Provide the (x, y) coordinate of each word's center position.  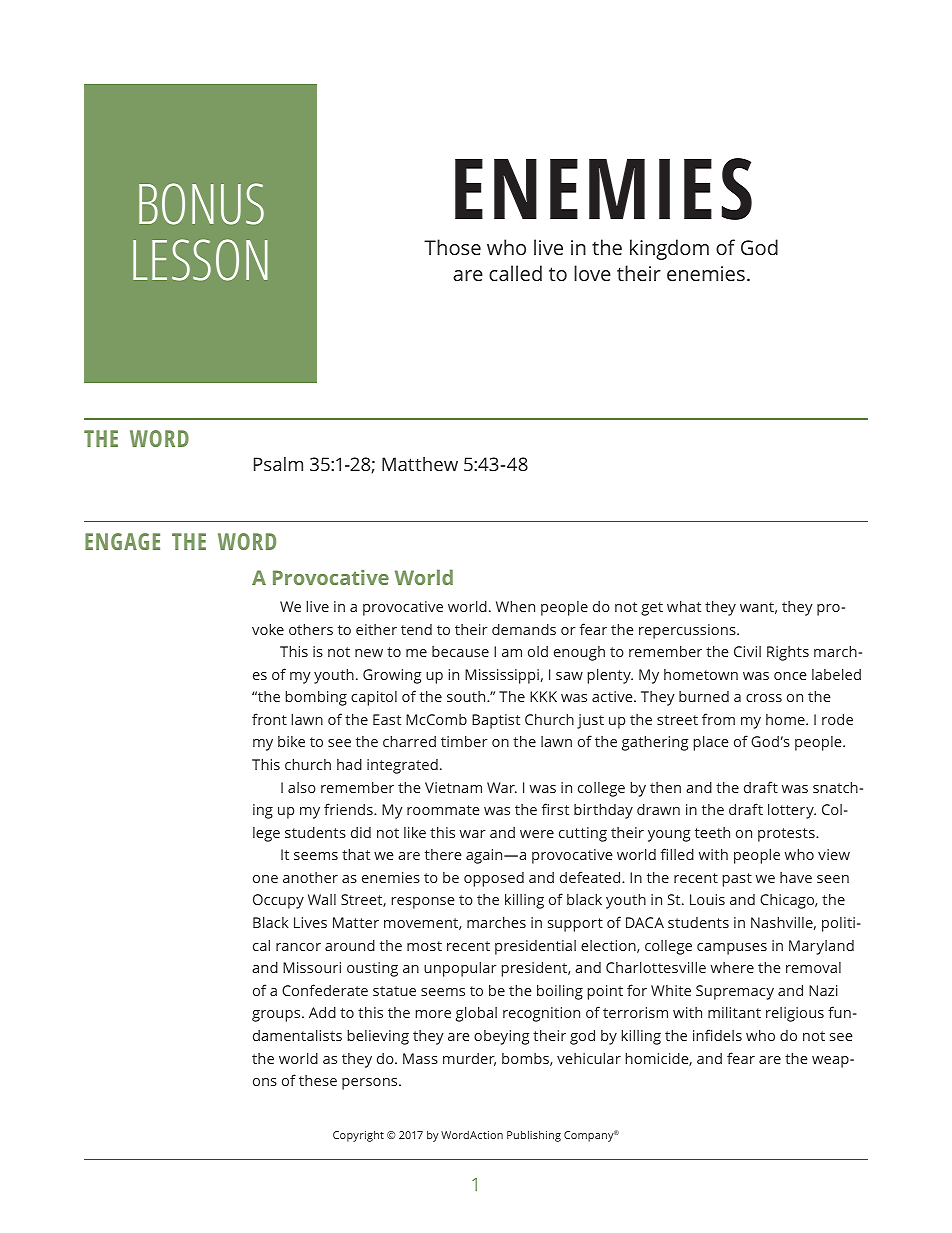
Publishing (534, 1136)
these (318, 1080)
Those (452, 247)
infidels (717, 1035)
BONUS (201, 204)
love (592, 273)
